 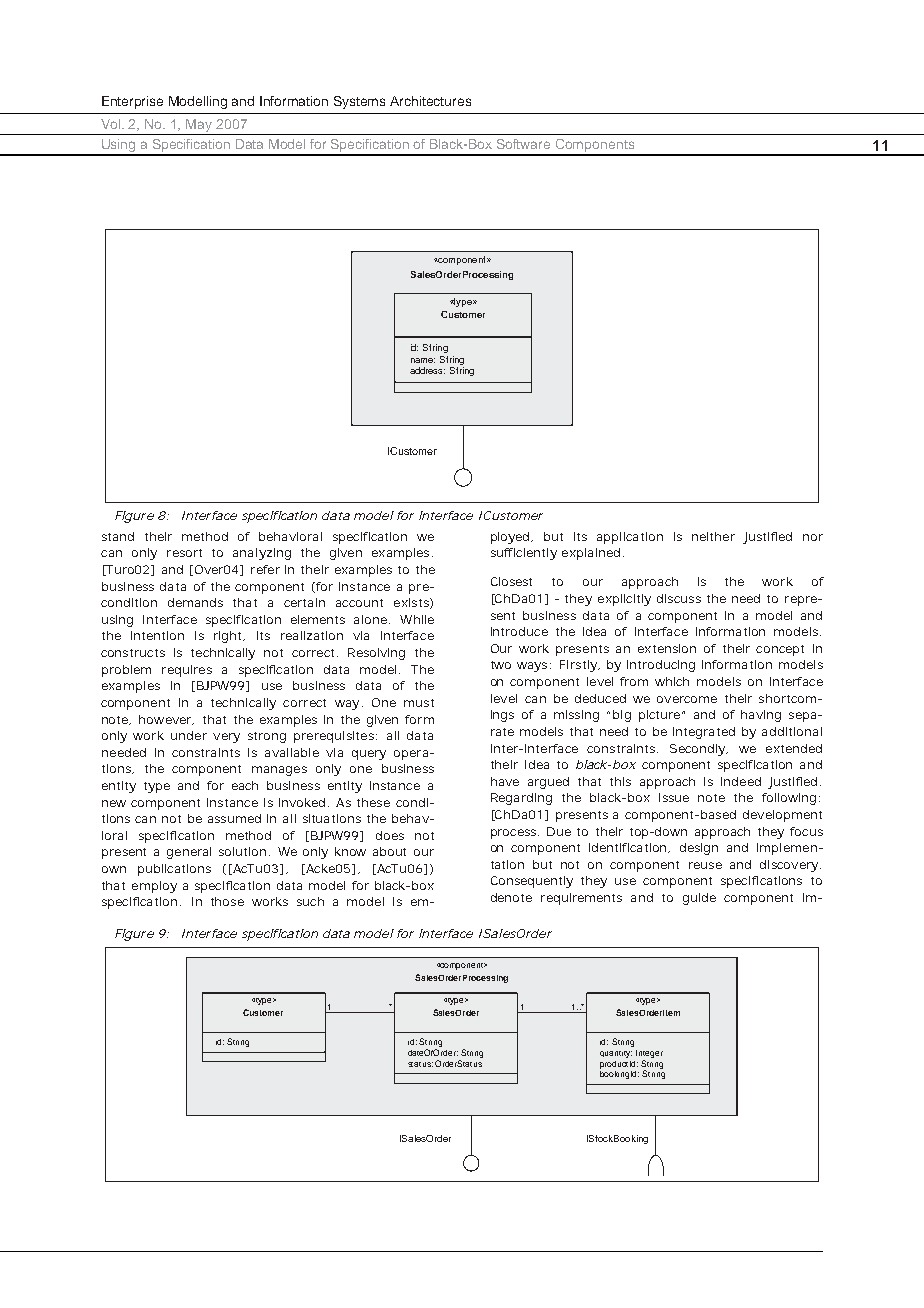 What do you see at coordinates (199, 125) in the document?
I see `May` at bounding box center [199, 125].
